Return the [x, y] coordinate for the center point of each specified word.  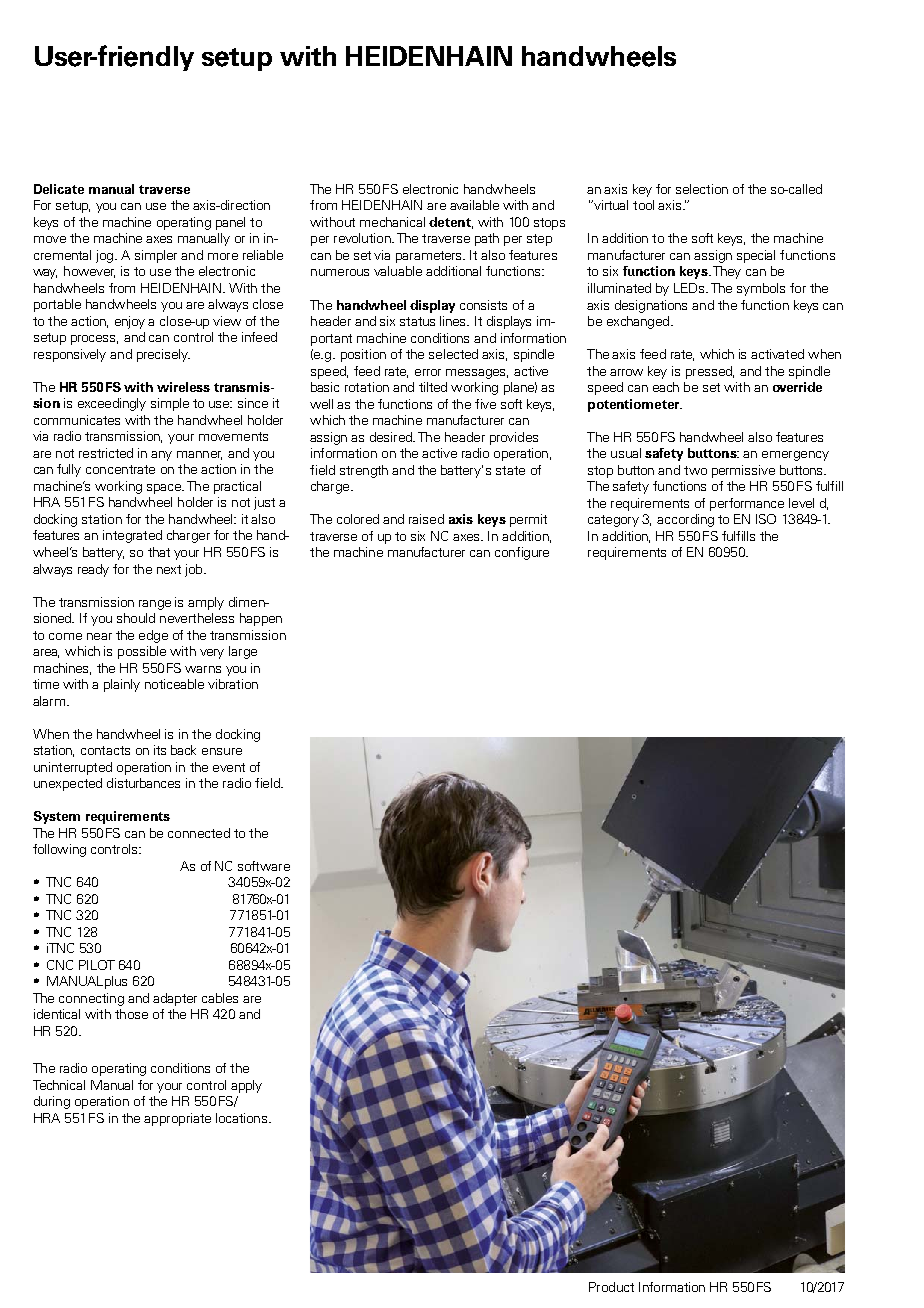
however [89, 272]
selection [702, 189]
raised [426, 519]
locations [243, 1118]
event [229, 767]
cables [220, 998]
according [685, 520]
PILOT [97, 965]
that [159, 552]
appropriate [177, 1119]
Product [611, 1287]
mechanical [392, 222]
